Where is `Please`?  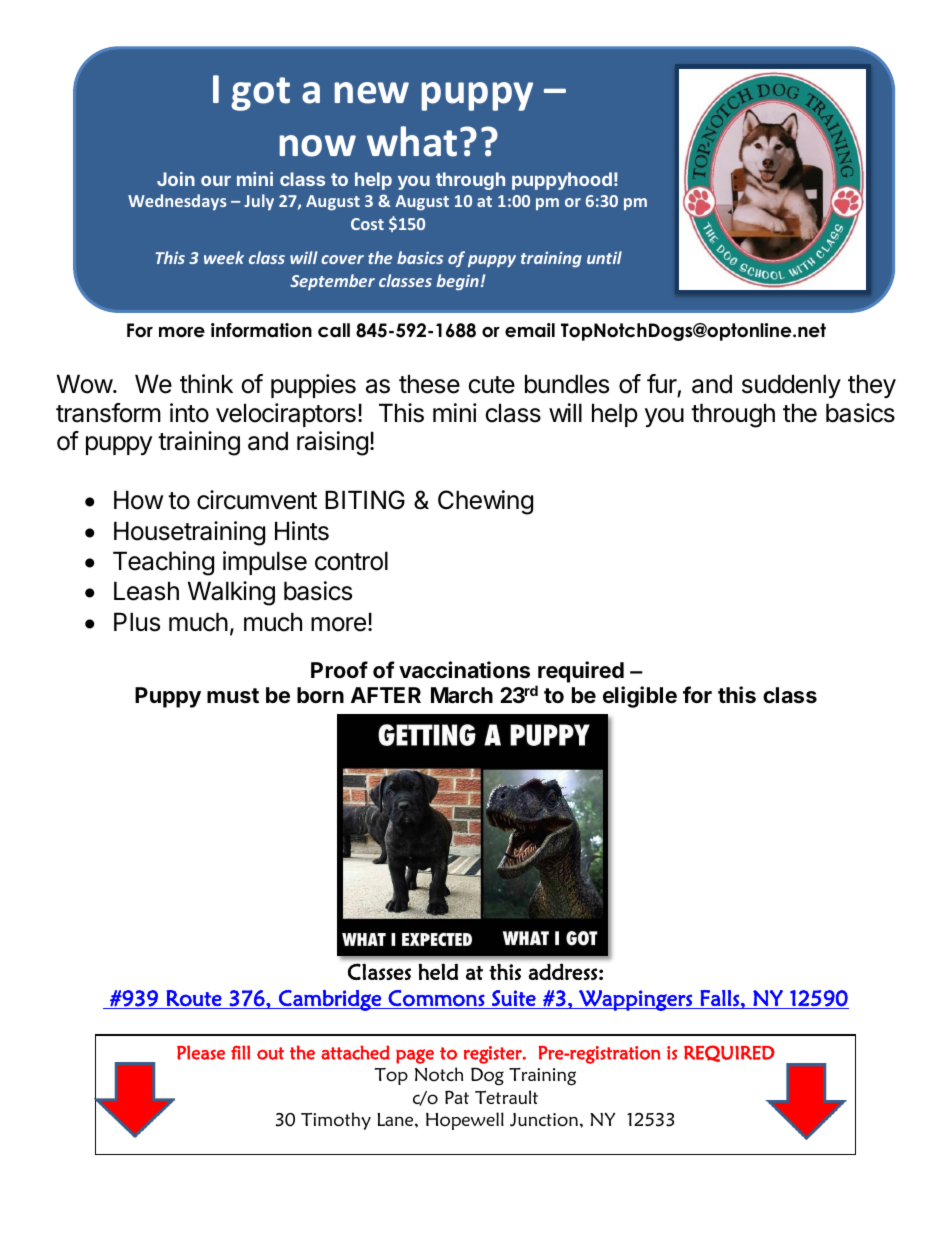
Please is located at coordinates (201, 1052).
